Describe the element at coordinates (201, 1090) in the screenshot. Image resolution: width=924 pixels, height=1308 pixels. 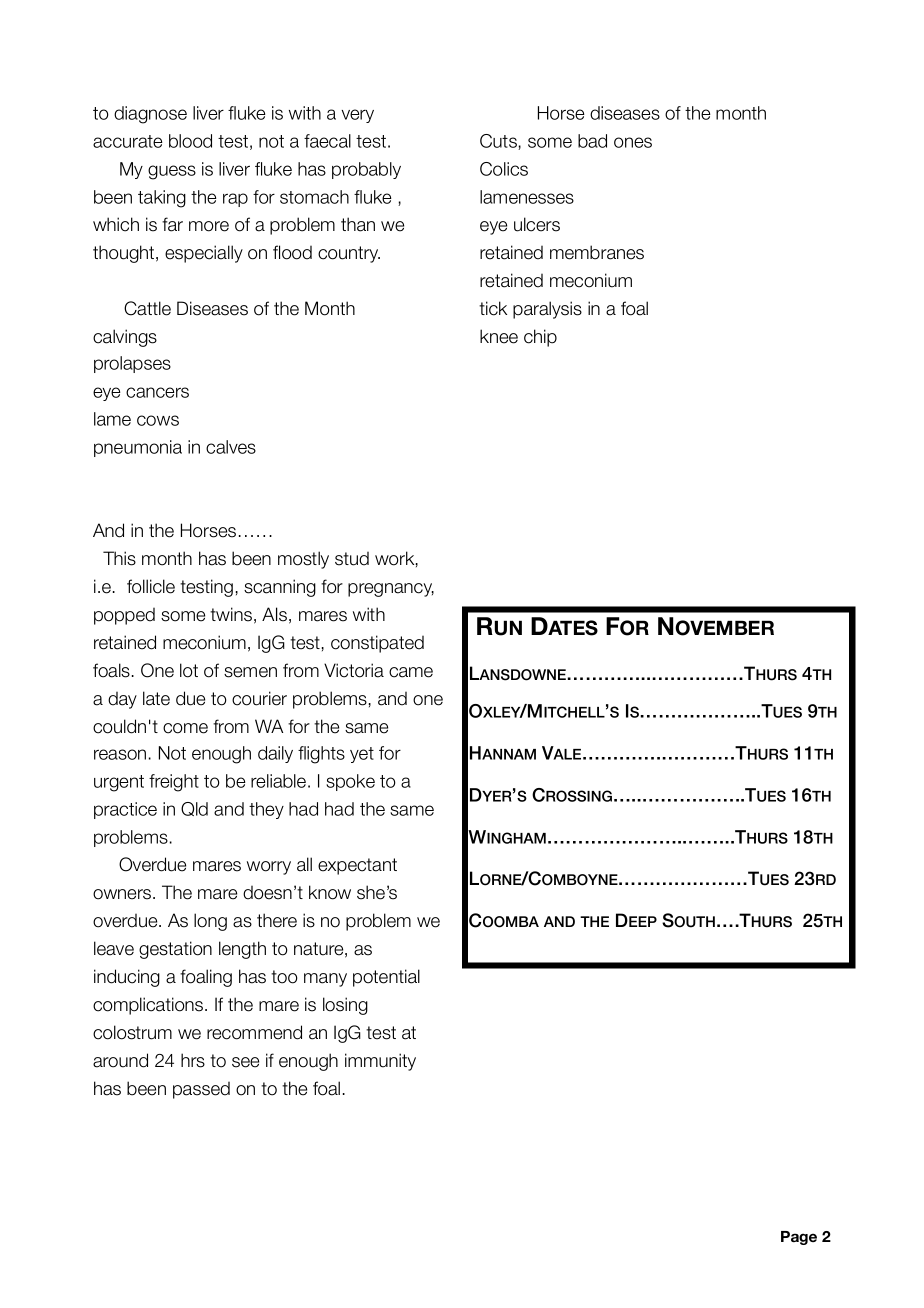
I see `passed` at that location.
